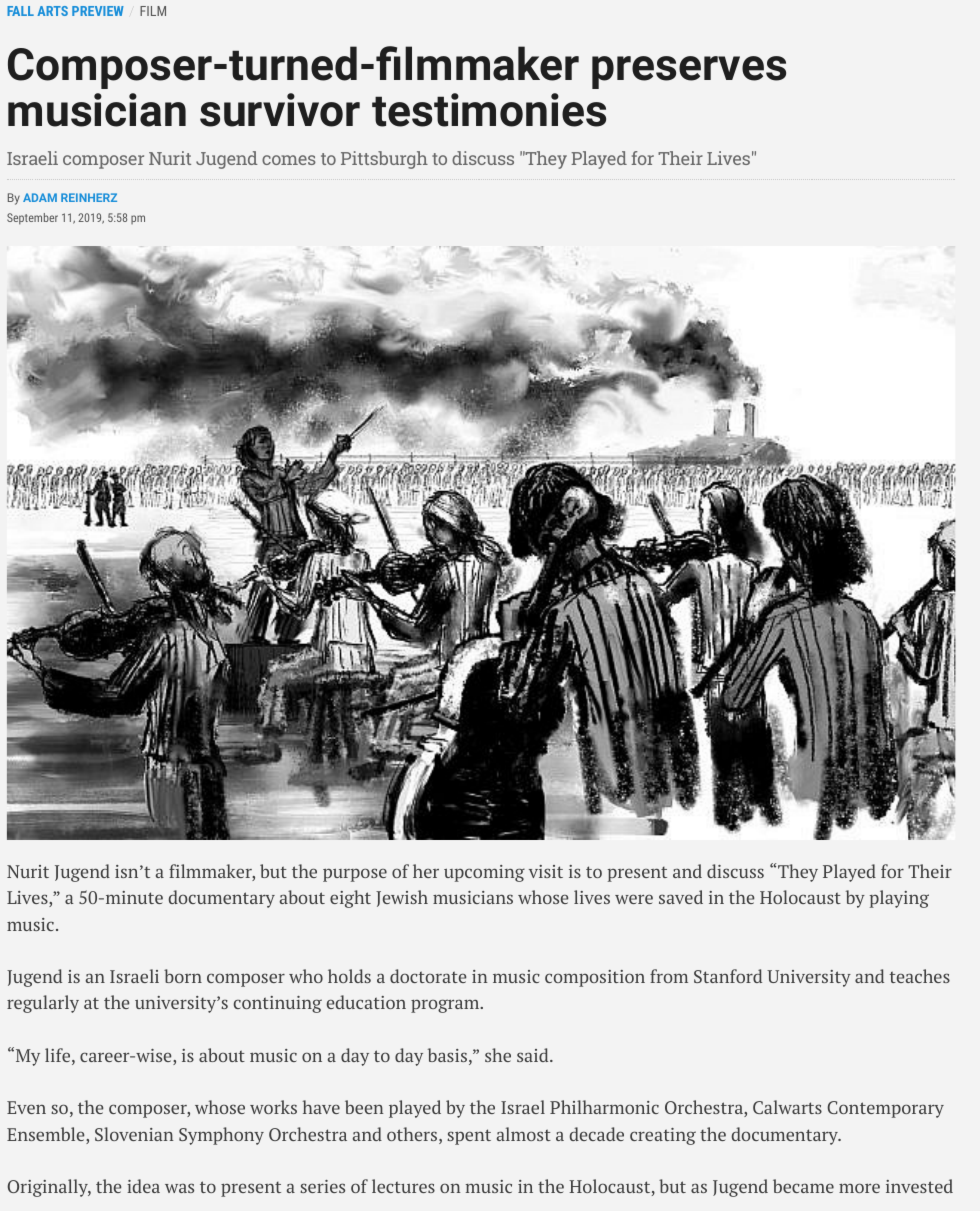 Image resolution: width=980 pixels, height=1211 pixels. I want to click on eight, so click(350, 899).
